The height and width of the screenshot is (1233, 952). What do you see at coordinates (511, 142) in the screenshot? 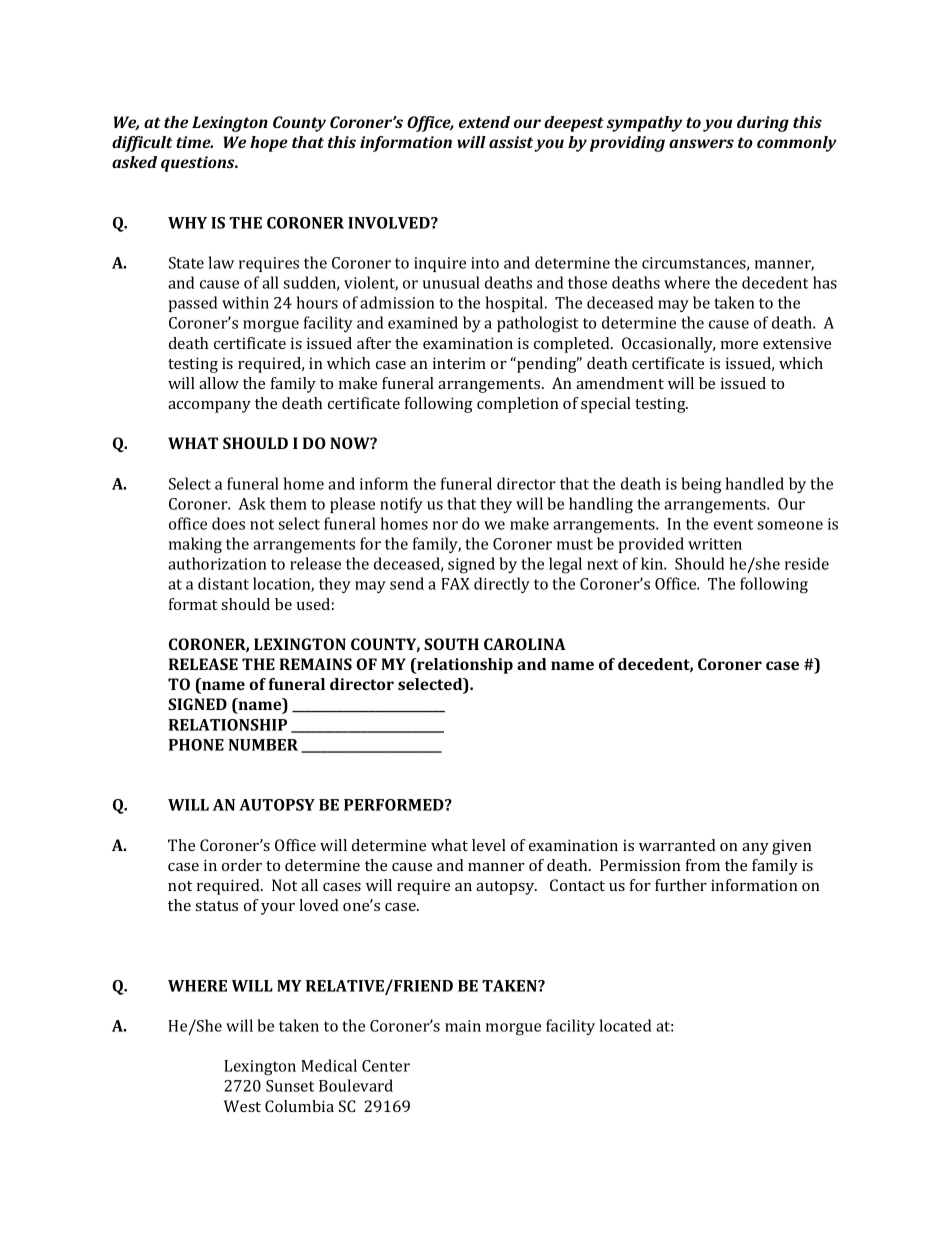
I see `assist` at bounding box center [511, 142].
